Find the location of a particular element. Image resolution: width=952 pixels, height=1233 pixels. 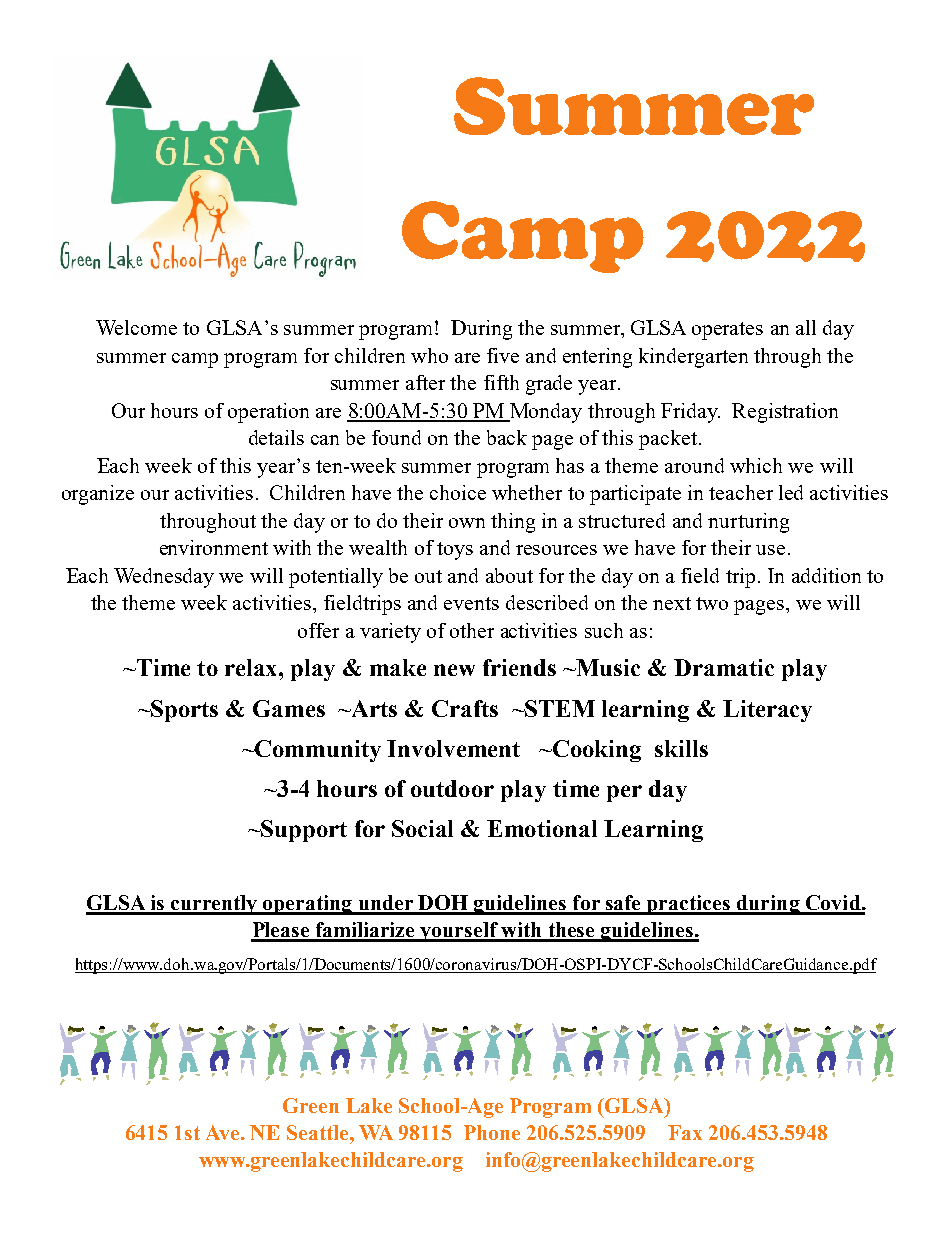

practices is located at coordinates (689, 905).
